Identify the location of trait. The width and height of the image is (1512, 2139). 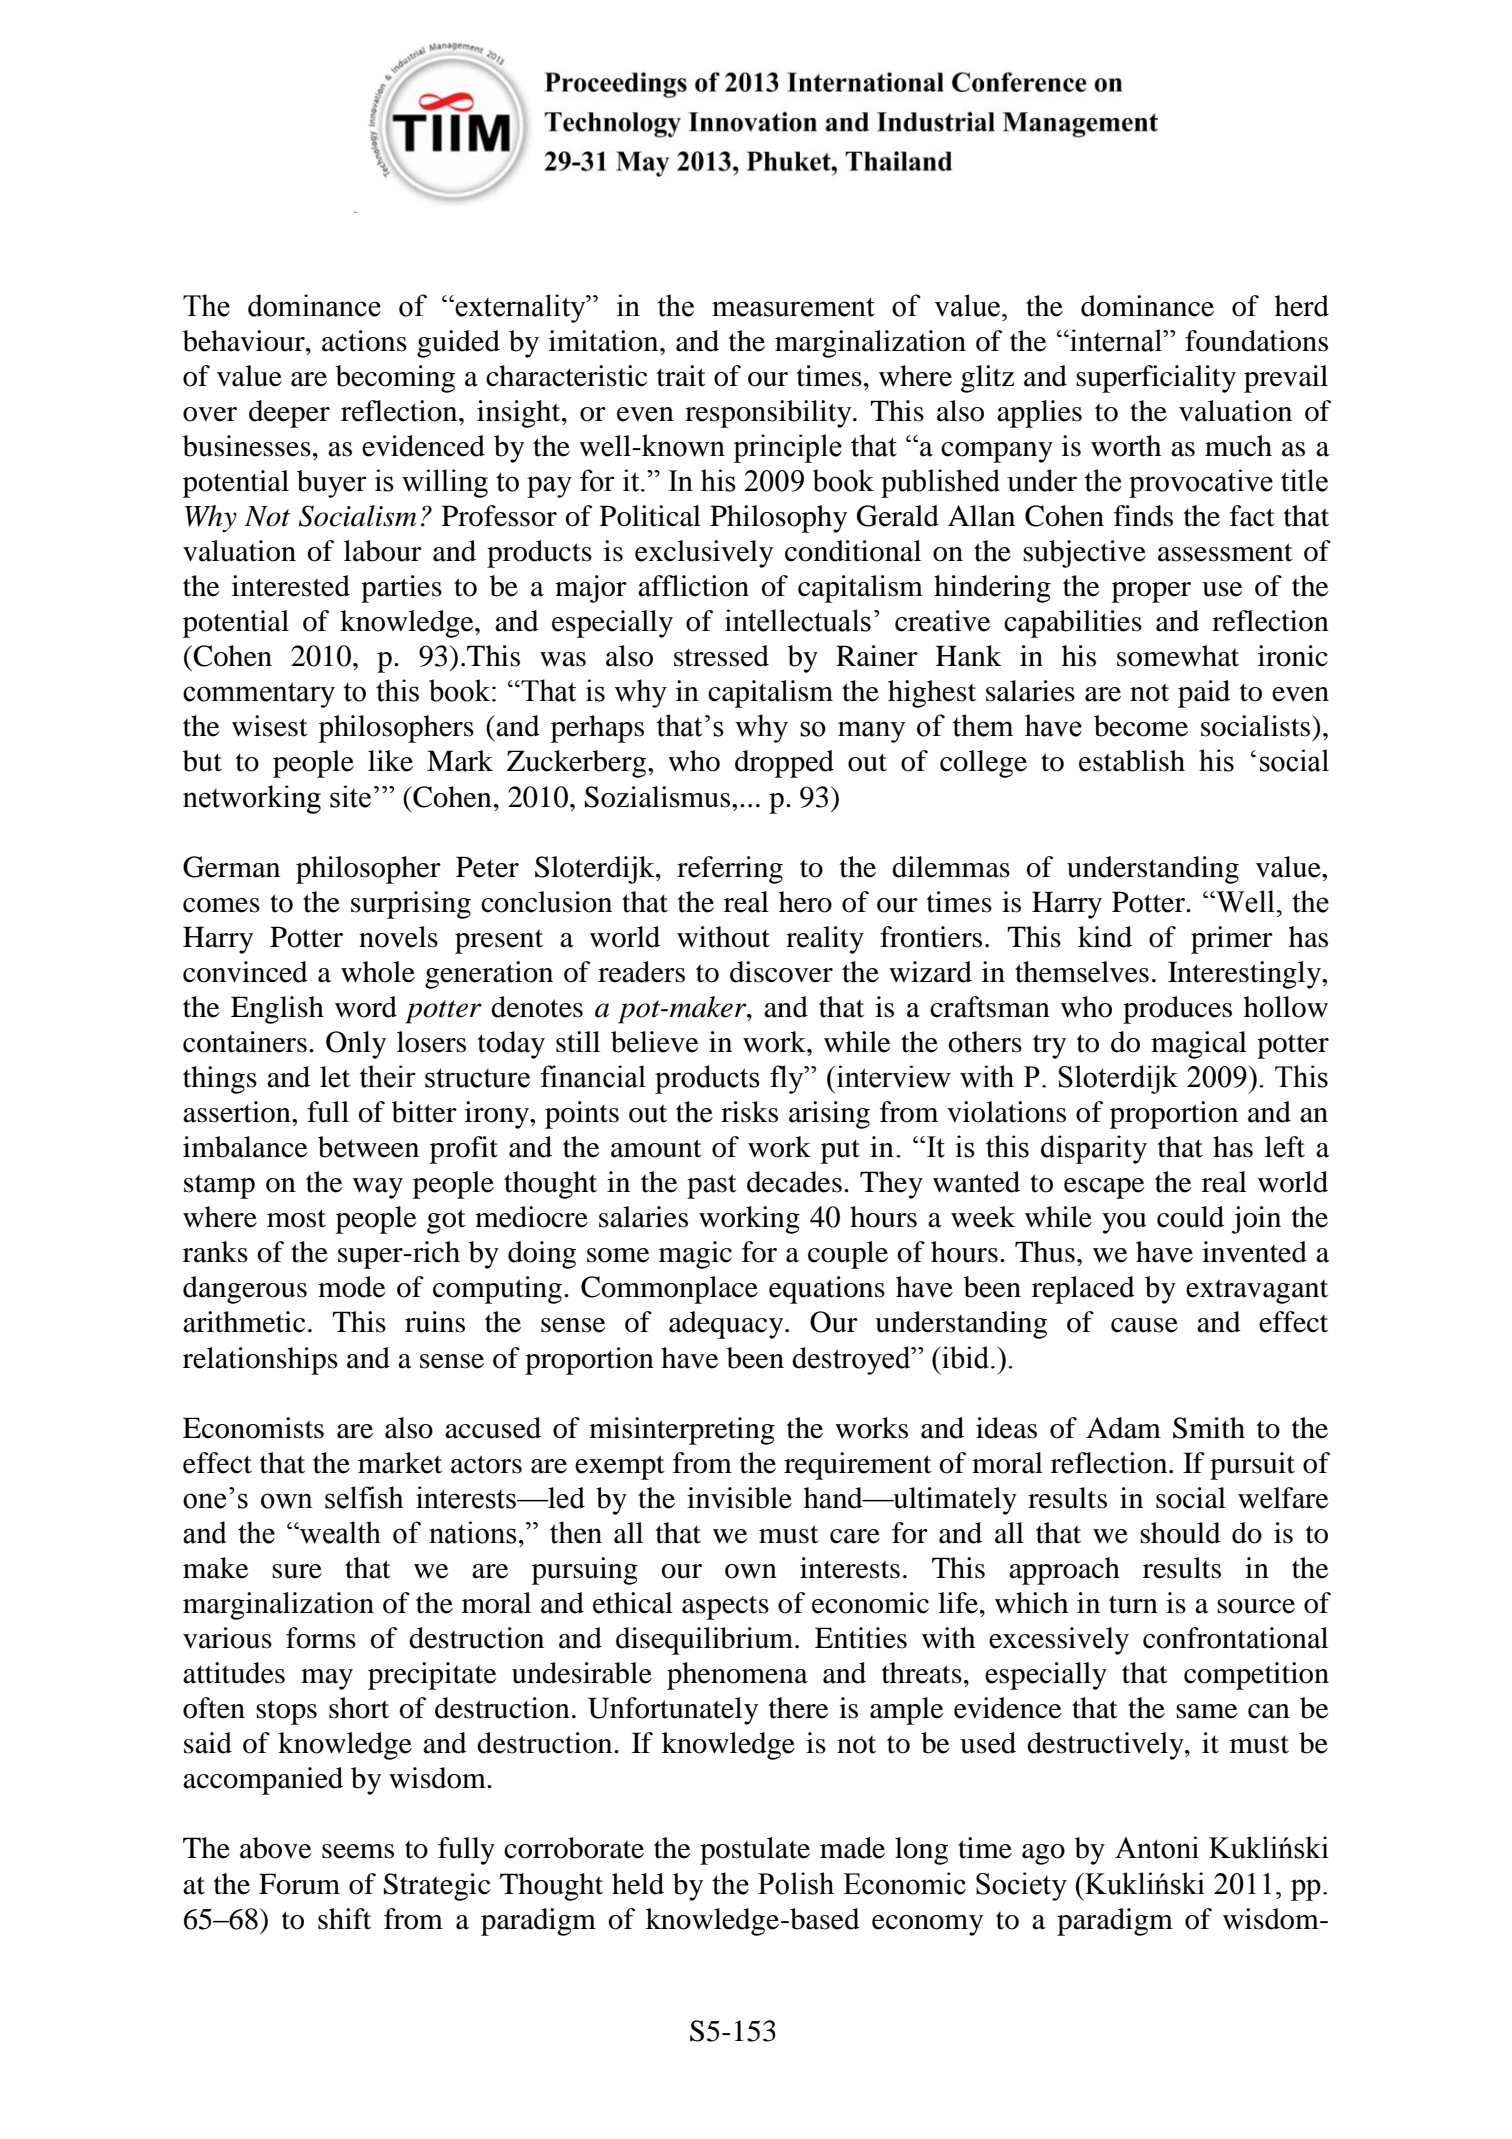
(681, 376).
